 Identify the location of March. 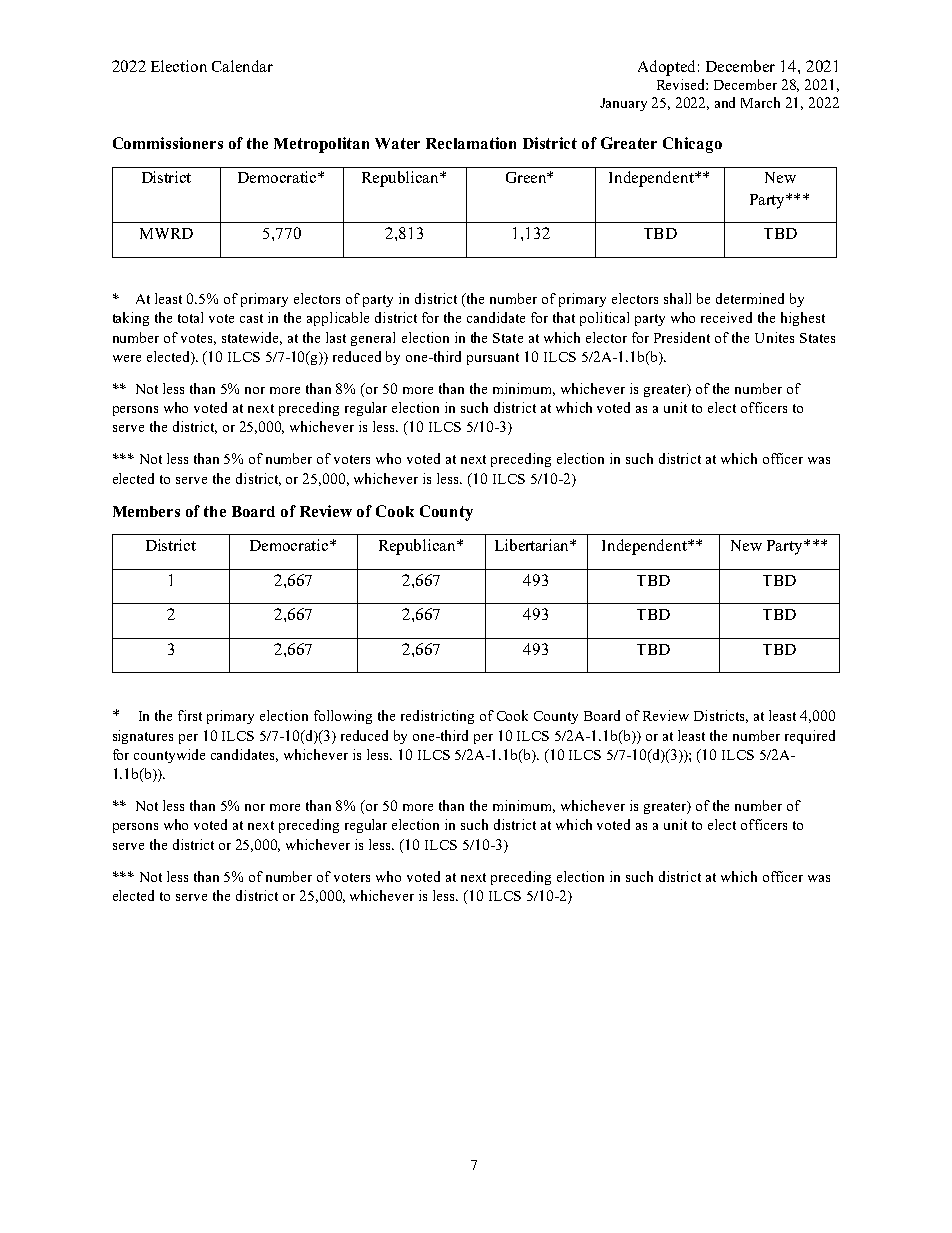
(760, 102).
